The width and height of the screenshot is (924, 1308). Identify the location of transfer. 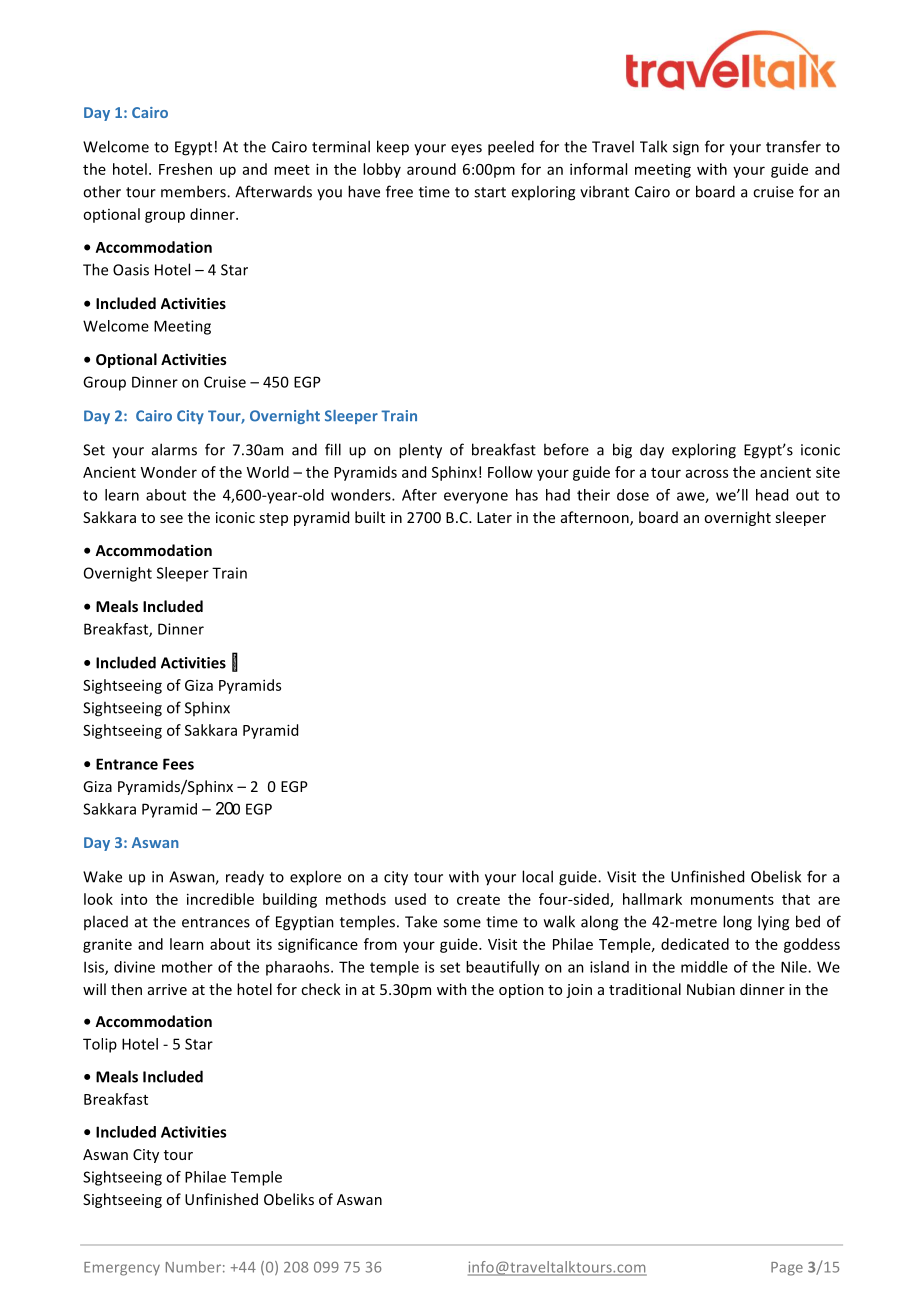
(793, 146).
